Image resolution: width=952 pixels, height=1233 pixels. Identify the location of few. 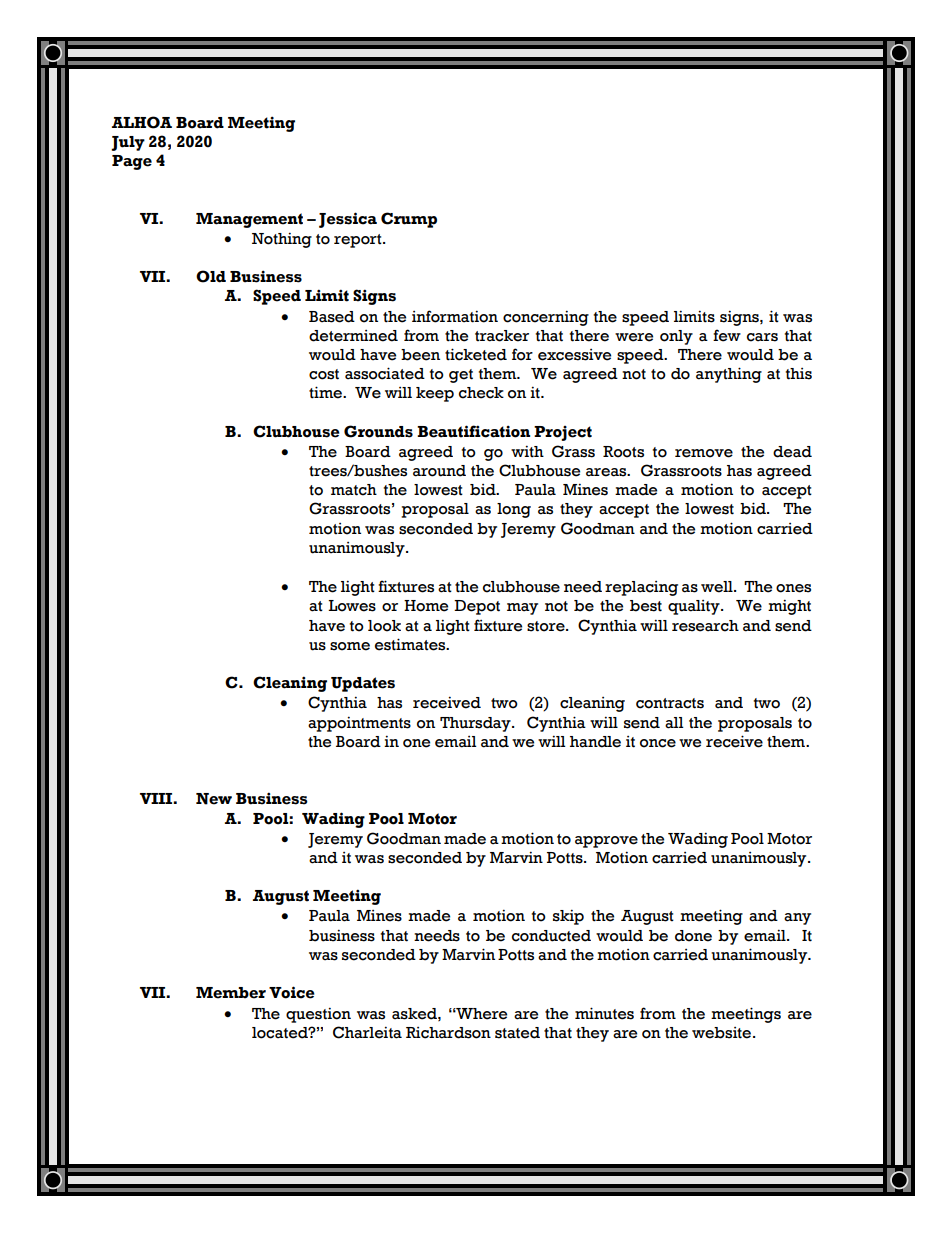
(727, 335).
